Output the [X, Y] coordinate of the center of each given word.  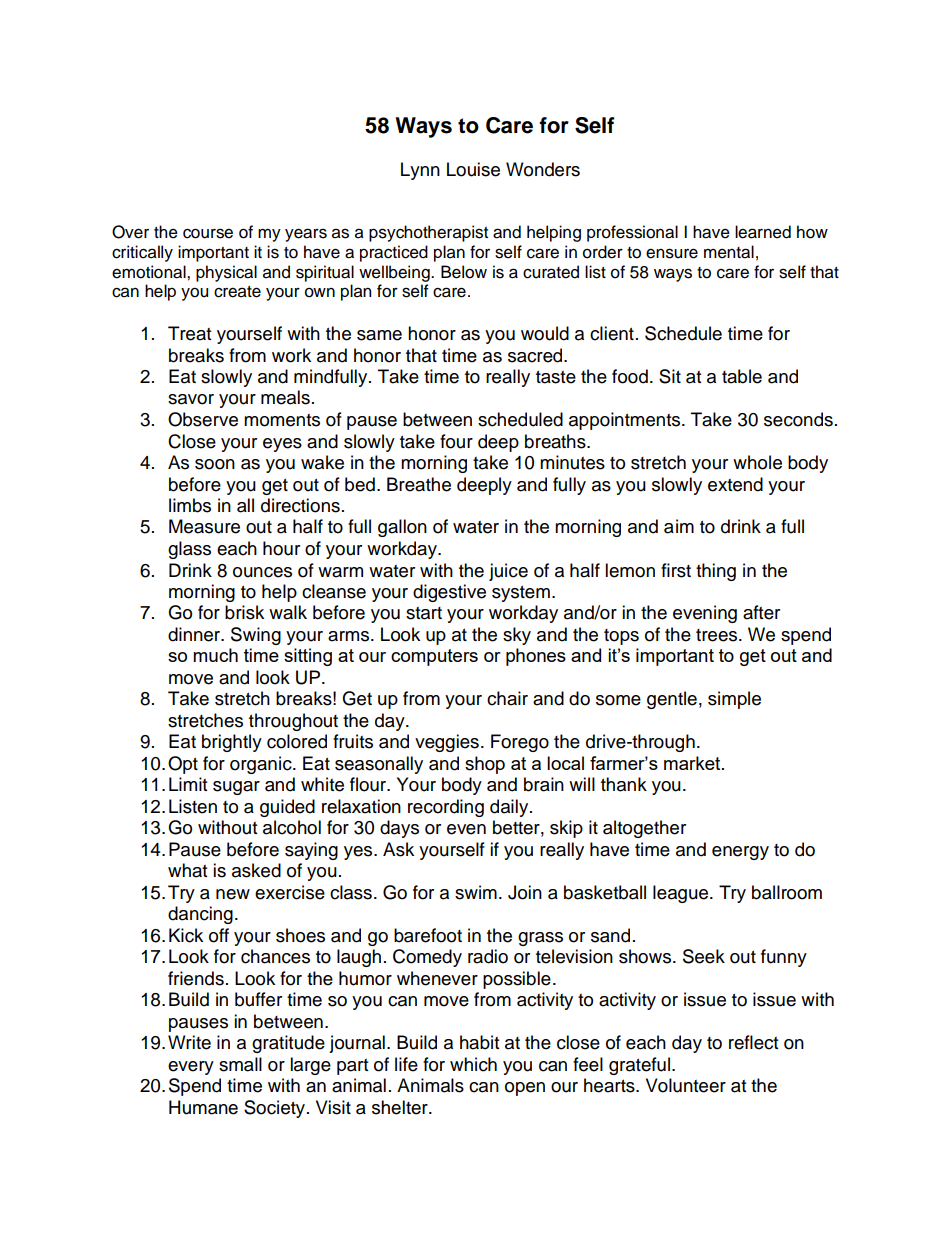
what [187, 870]
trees [718, 635]
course [208, 233]
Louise [473, 169]
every [191, 1068]
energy [740, 853]
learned [763, 232]
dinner [195, 634]
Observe [203, 419]
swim [476, 892]
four [456, 441]
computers [434, 657]
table [742, 376]
